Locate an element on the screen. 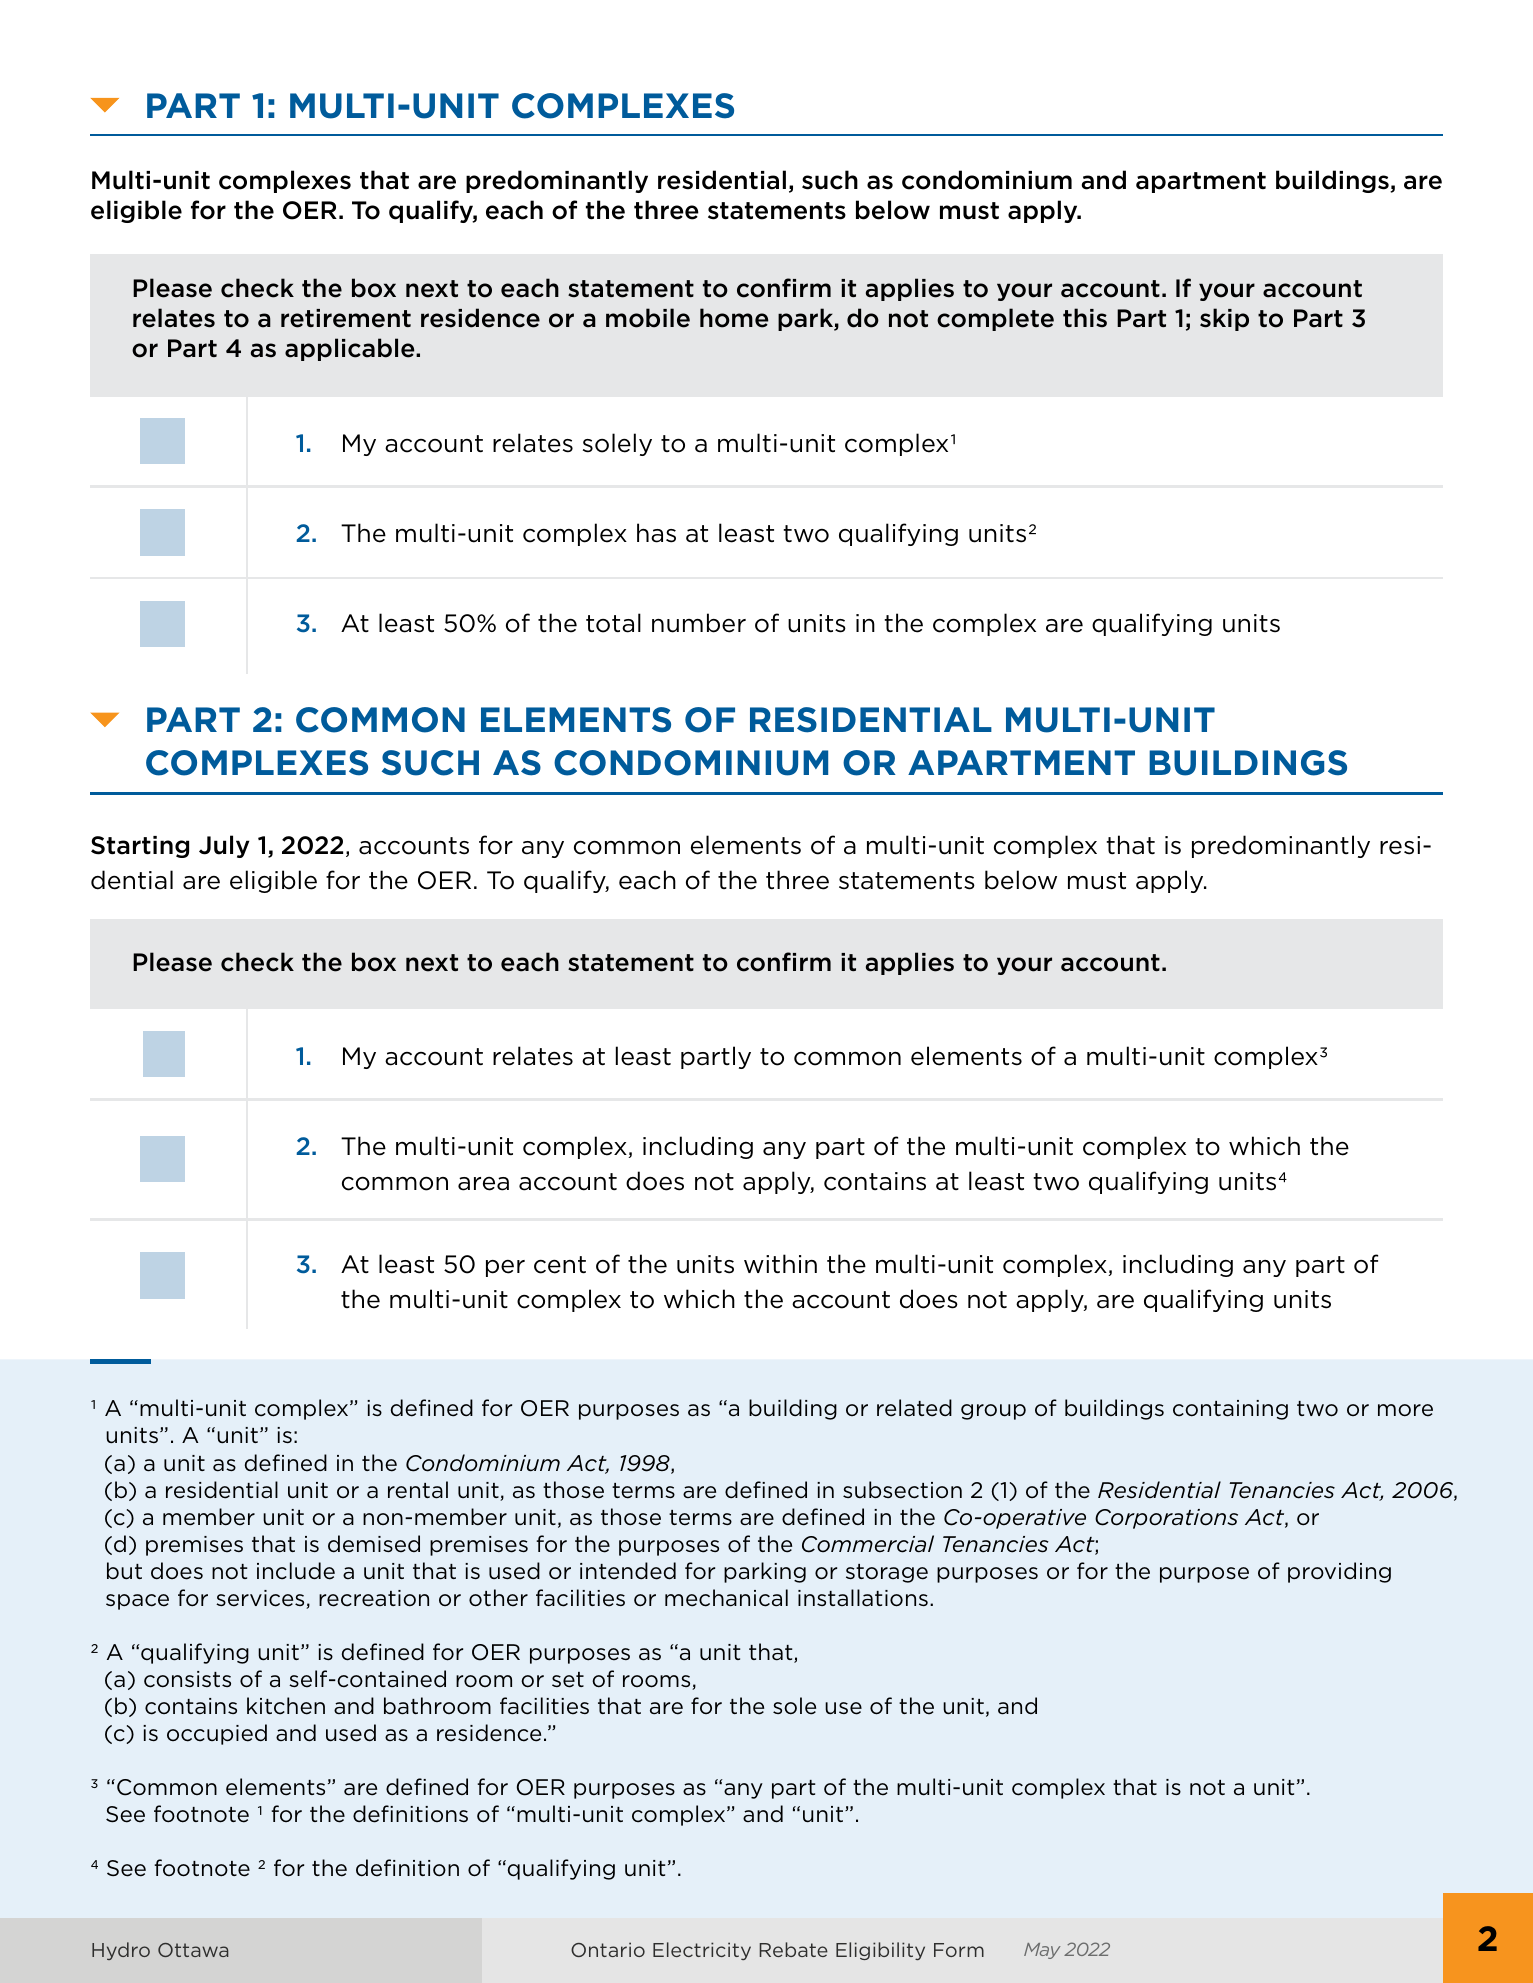 The image size is (1533, 1983). this is located at coordinates (1085, 318).
